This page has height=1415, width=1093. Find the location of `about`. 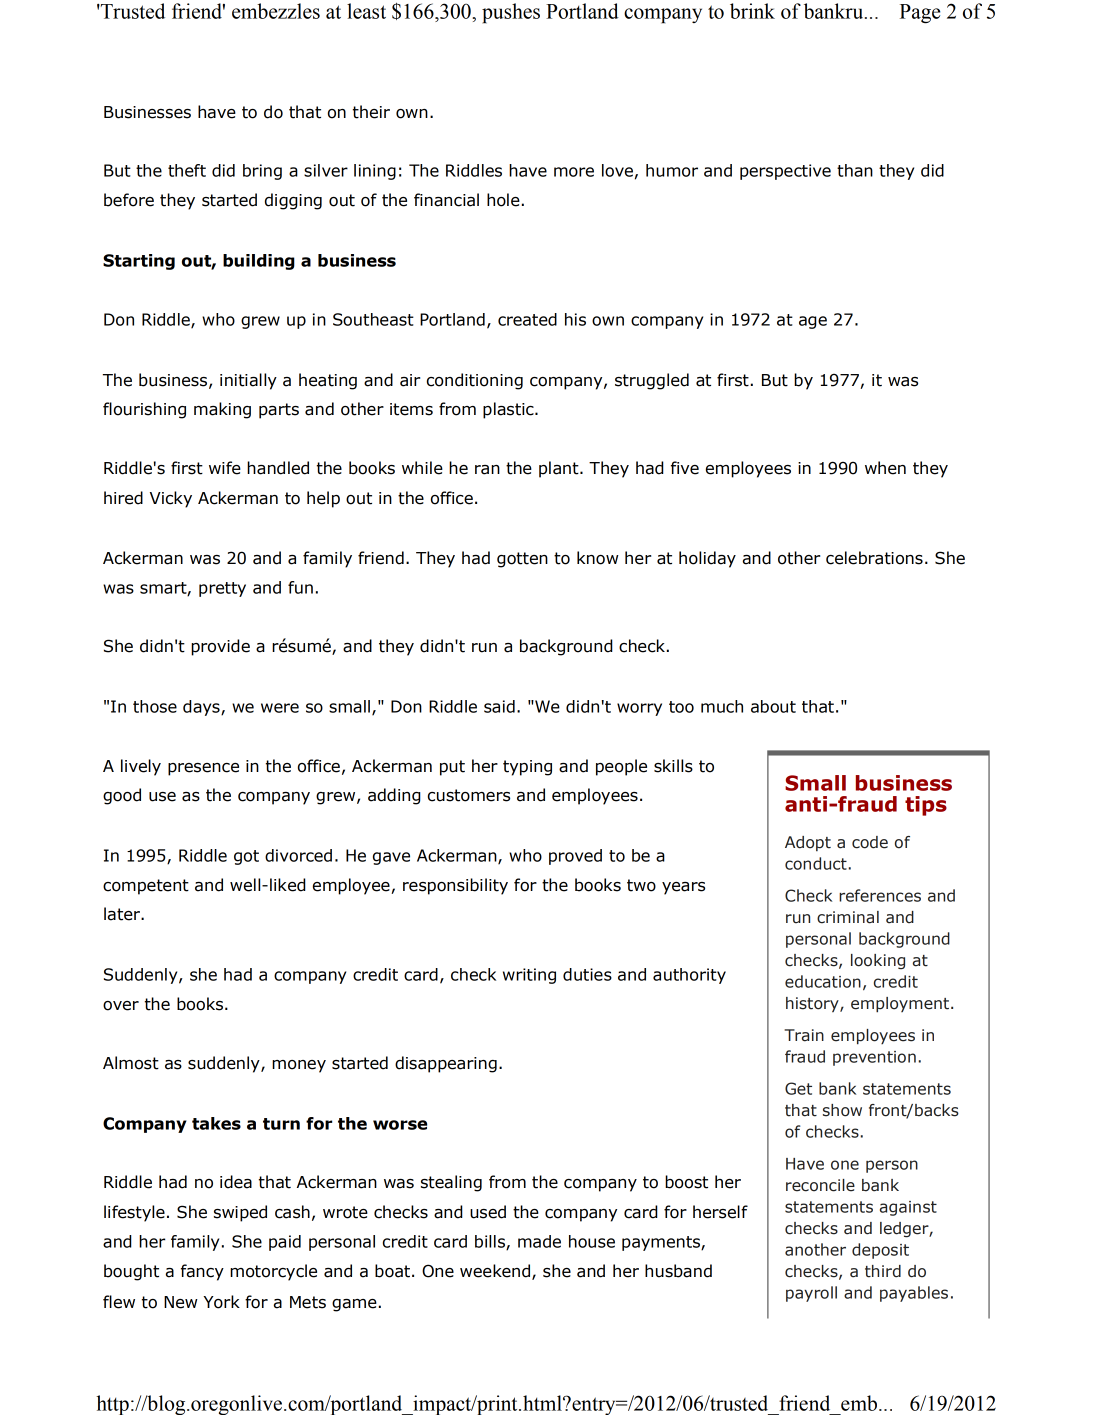

about is located at coordinates (773, 706).
